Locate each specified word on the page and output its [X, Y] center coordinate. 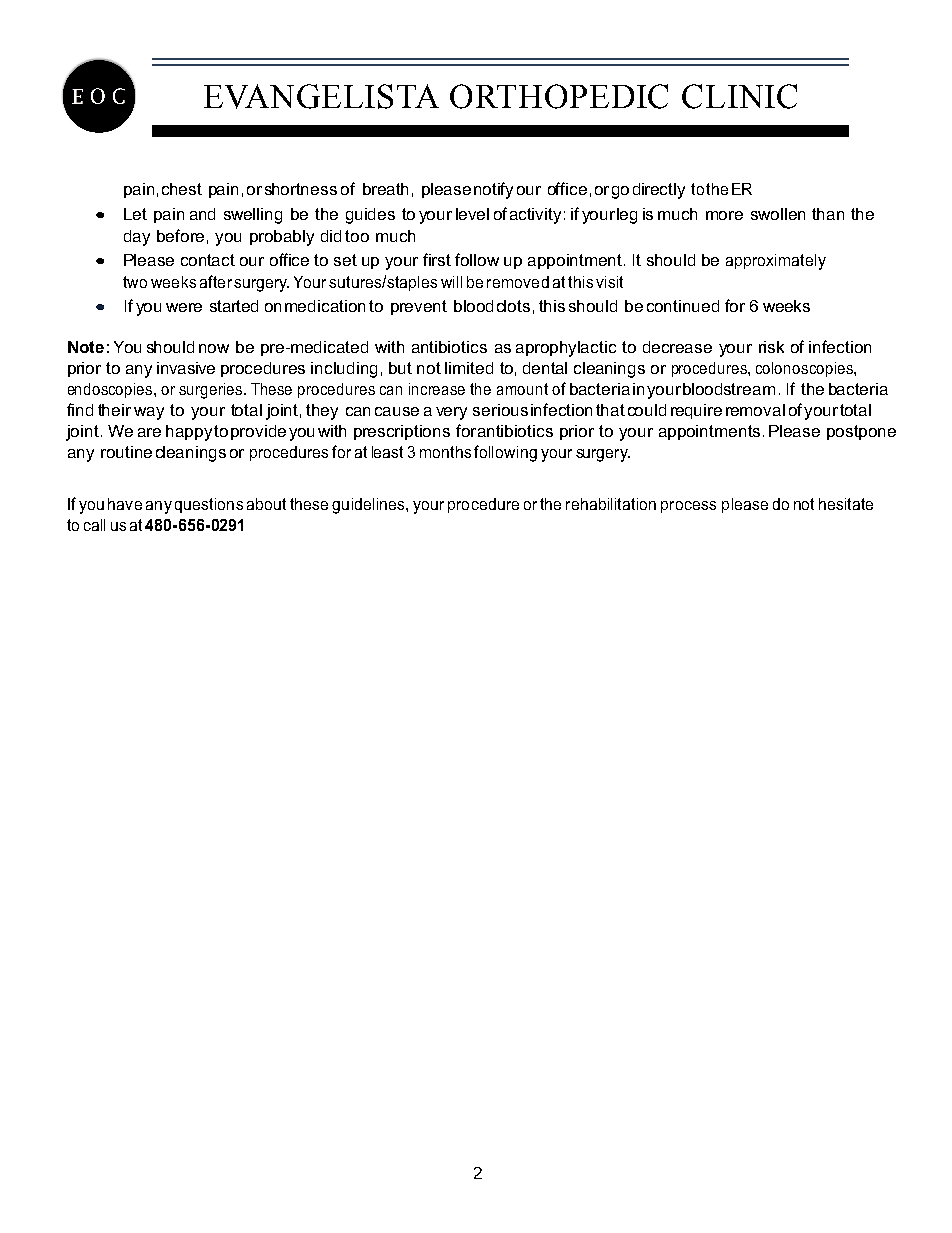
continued [683, 306]
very [451, 413]
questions [209, 505]
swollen [778, 214]
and [202, 214]
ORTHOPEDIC [559, 96]
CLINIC [739, 96]
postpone [861, 432]
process [688, 507]
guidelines [369, 506]
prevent [419, 307]
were [184, 307]
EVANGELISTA [321, 96]
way [149, 413]
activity [535, 216]
